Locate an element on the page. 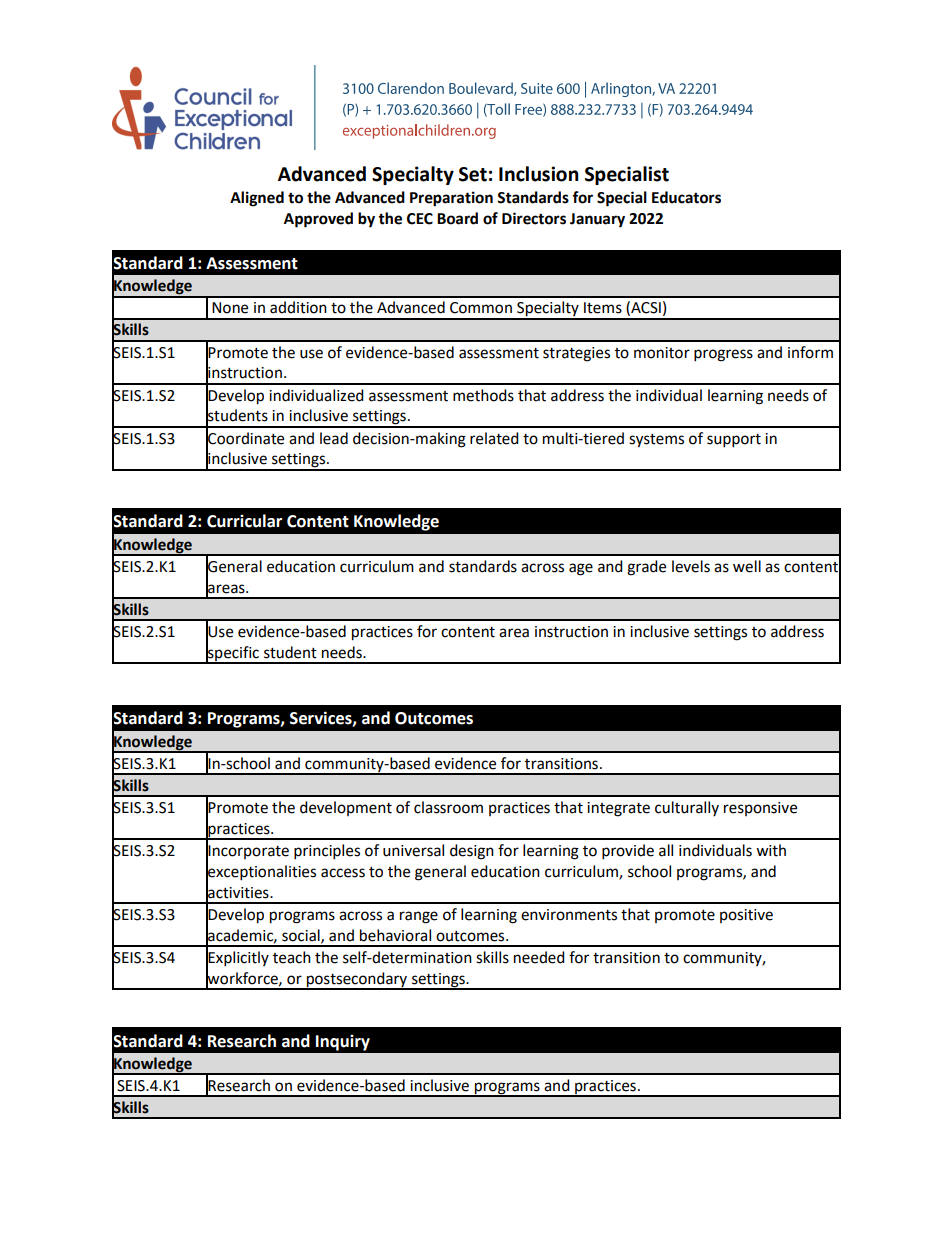  principles is located at coordinates (327, 852).
